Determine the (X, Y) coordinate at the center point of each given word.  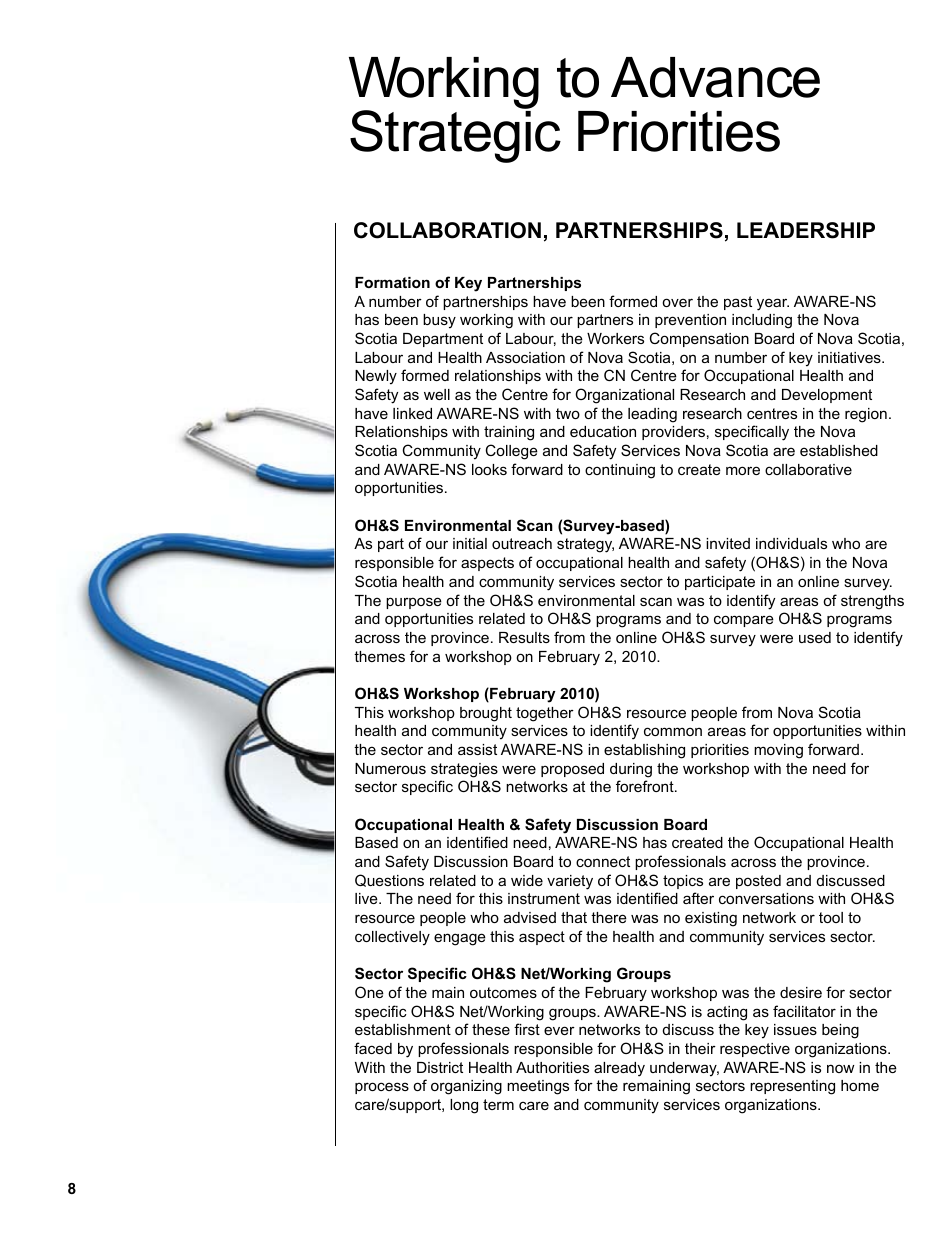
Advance (715, 77)
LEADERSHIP (806, 230)
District (440, 1067)
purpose (414, 603)
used (815, 637)
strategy (585, 545)
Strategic (455, 135)
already (619, 1069)
